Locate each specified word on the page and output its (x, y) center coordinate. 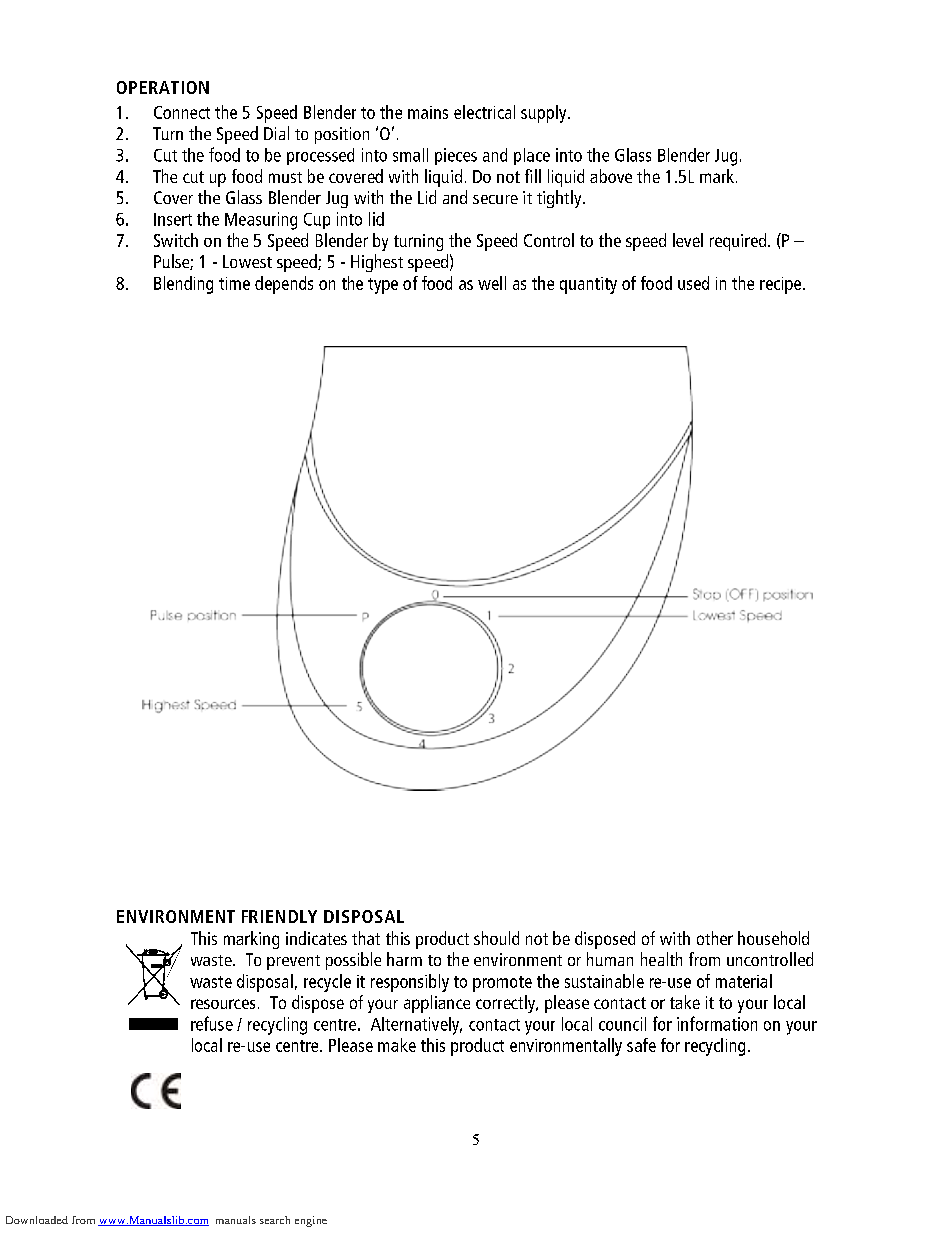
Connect (182, 112)
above (611, 176)
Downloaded (37, 1220)
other (715, 938)
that (366, 938)
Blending (183, 285)
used (693, 283)
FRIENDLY (279, 916)
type (383, 286)
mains (428, 112)
